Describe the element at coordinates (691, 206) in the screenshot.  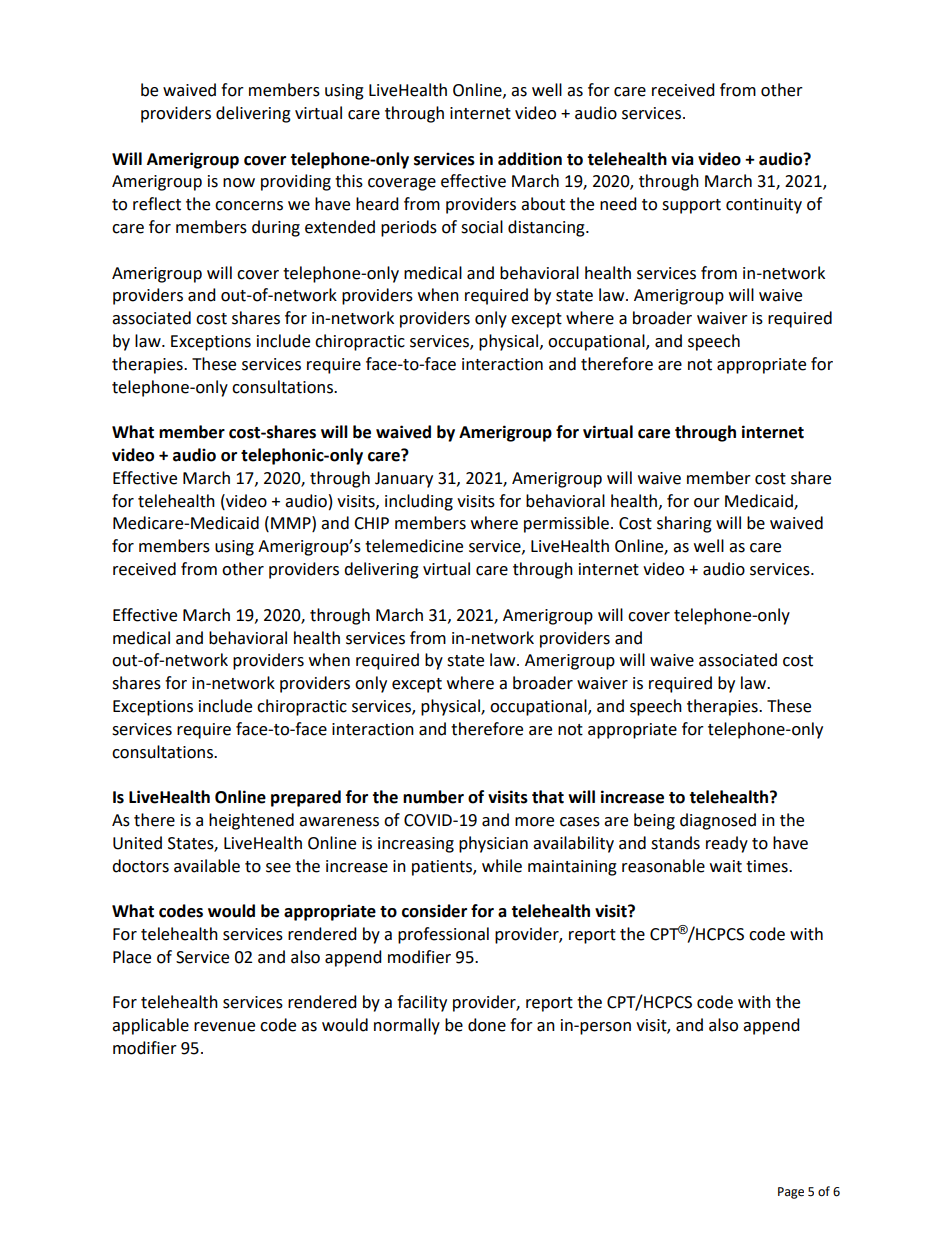
I see `support` at that location.
